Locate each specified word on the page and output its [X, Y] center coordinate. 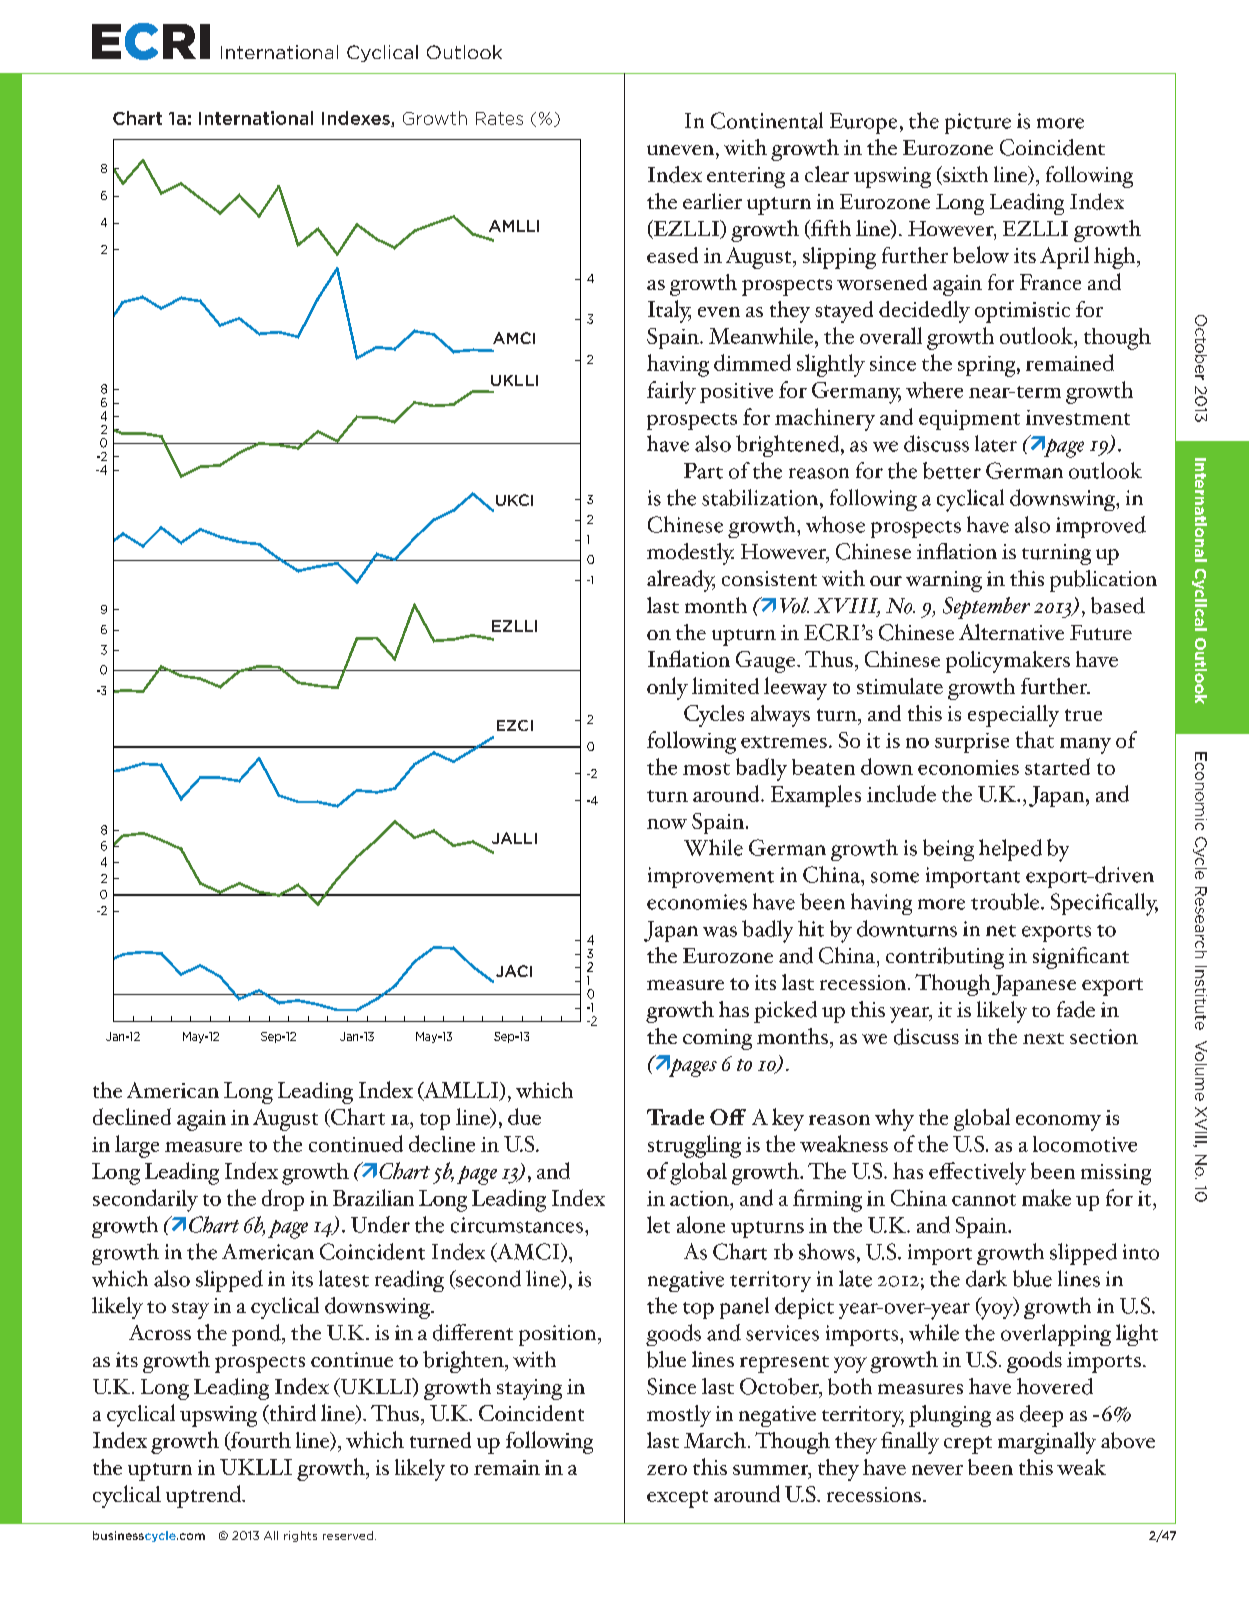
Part [703, 471]
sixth [964, 175]
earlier [712, 201]
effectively [977, 1173]
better [952, 470]
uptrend [204, 1496]
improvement [711, 877]
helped [1010, 850]
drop [283, 1200]
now [667, 824]
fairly [671, 392]
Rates [499, 118]
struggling [694, 1146]
